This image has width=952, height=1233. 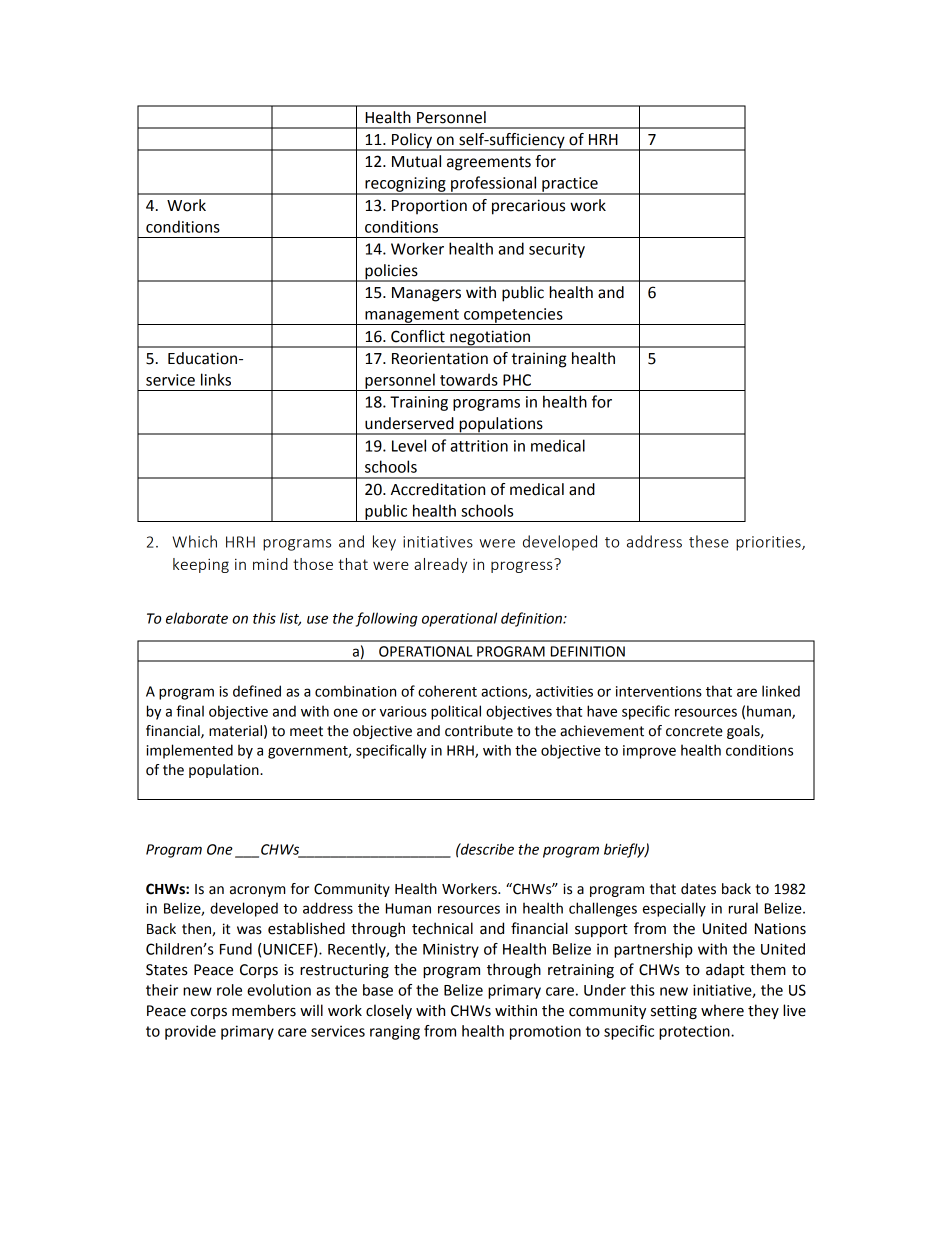 What do you see at coordinates (570, 185) in the image?
I see `practice` at bounding box center [570, 185].
